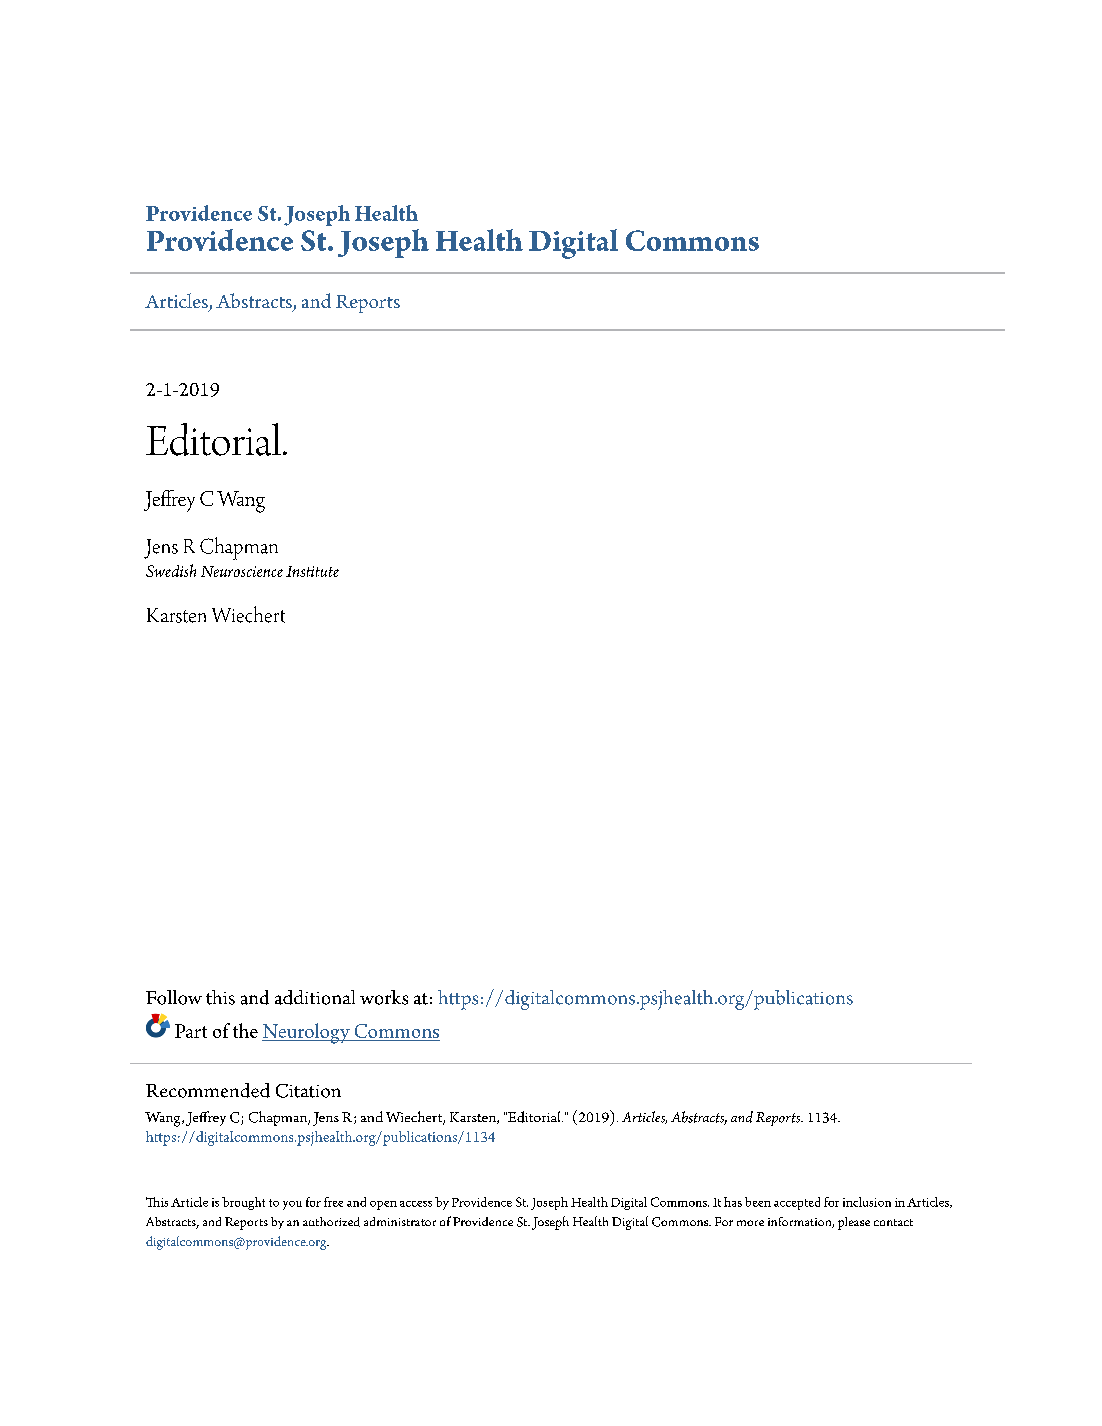 The width and height of the document is (1102, 1426). Describe the element at coordinates (315, 997) in the document. I see `additional` at that location.
